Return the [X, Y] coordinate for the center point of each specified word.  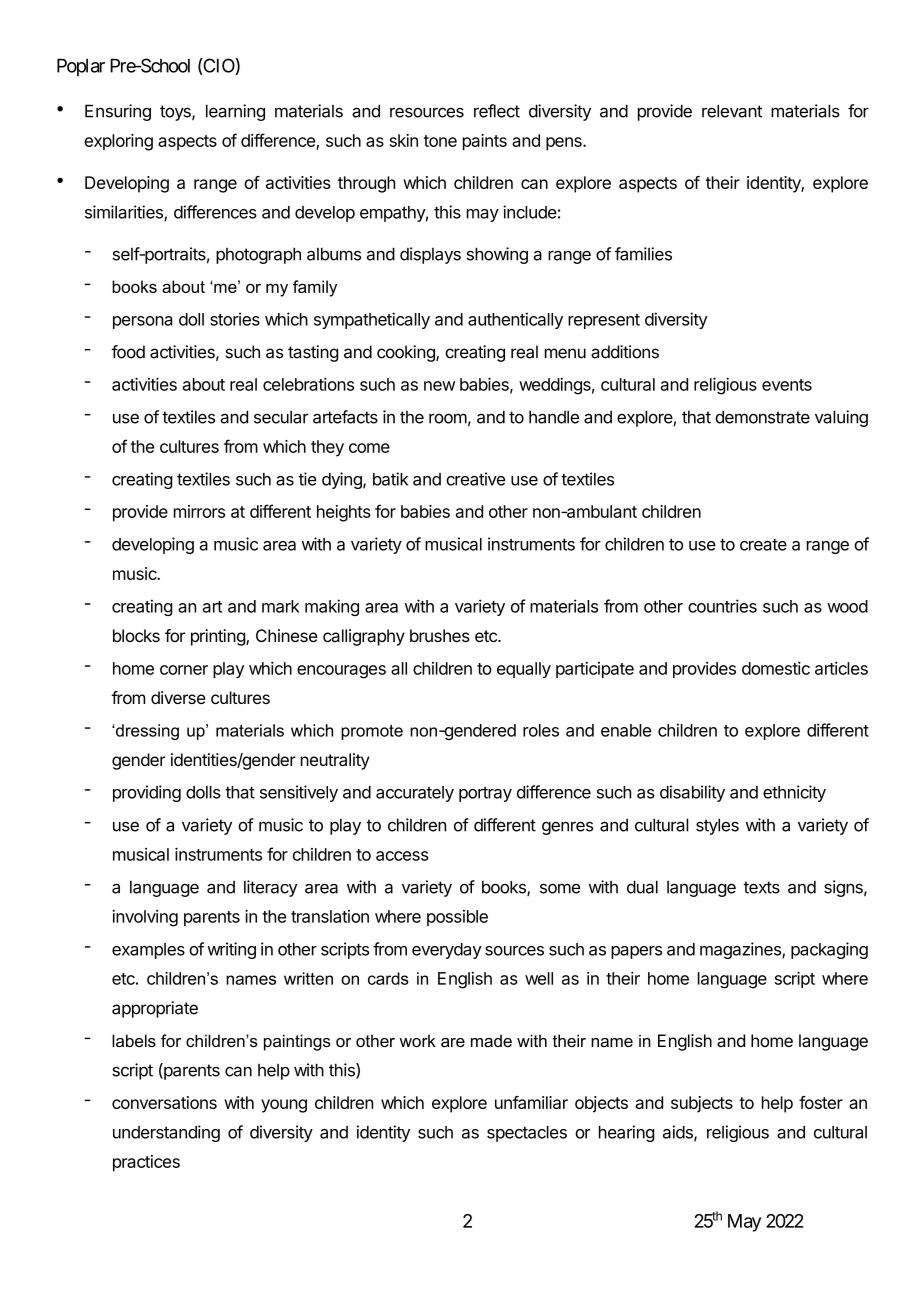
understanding [166, 1133]
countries [722, 606]
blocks [136, 635]
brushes [440, 635]
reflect [497, 111]
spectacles [527, 1134]
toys [176, 113]
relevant [732, 111]
